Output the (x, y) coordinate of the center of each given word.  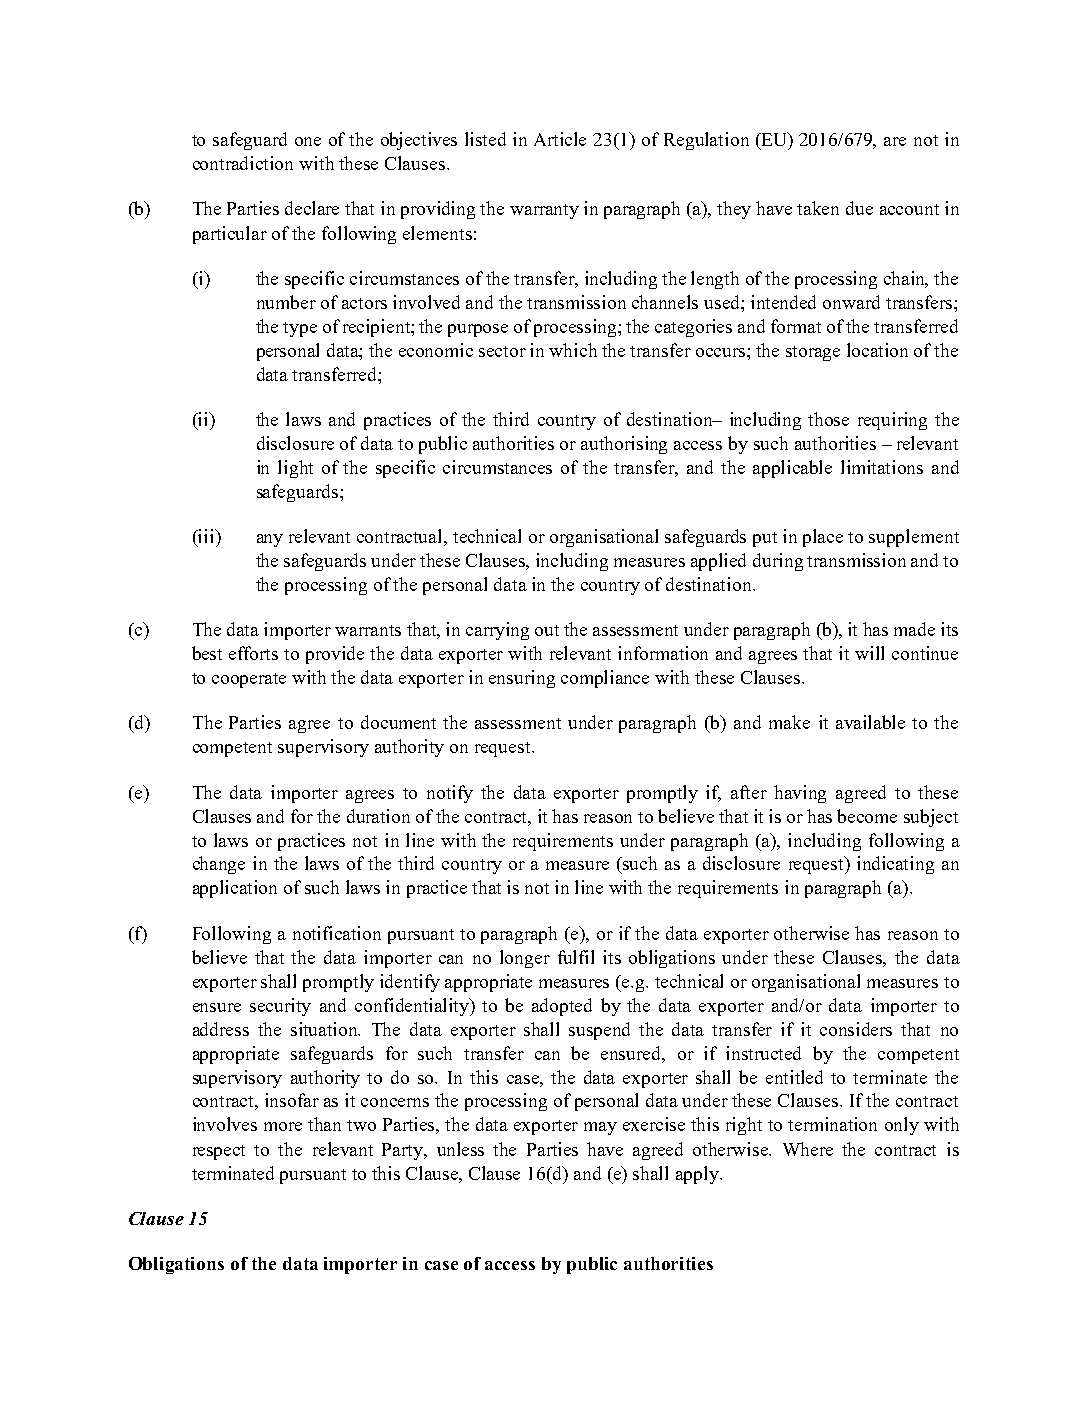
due (859, 208)
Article (560, 139)
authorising (624, 445)
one (308, 141)
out (547, 630)
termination (832, 1124)
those (828, 419)
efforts (253, 653)
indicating (895, 865)
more (283, 1126)
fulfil (576, 957)
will (869, 653)
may (600, 1128)
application (235, 889)
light (295, 469)
